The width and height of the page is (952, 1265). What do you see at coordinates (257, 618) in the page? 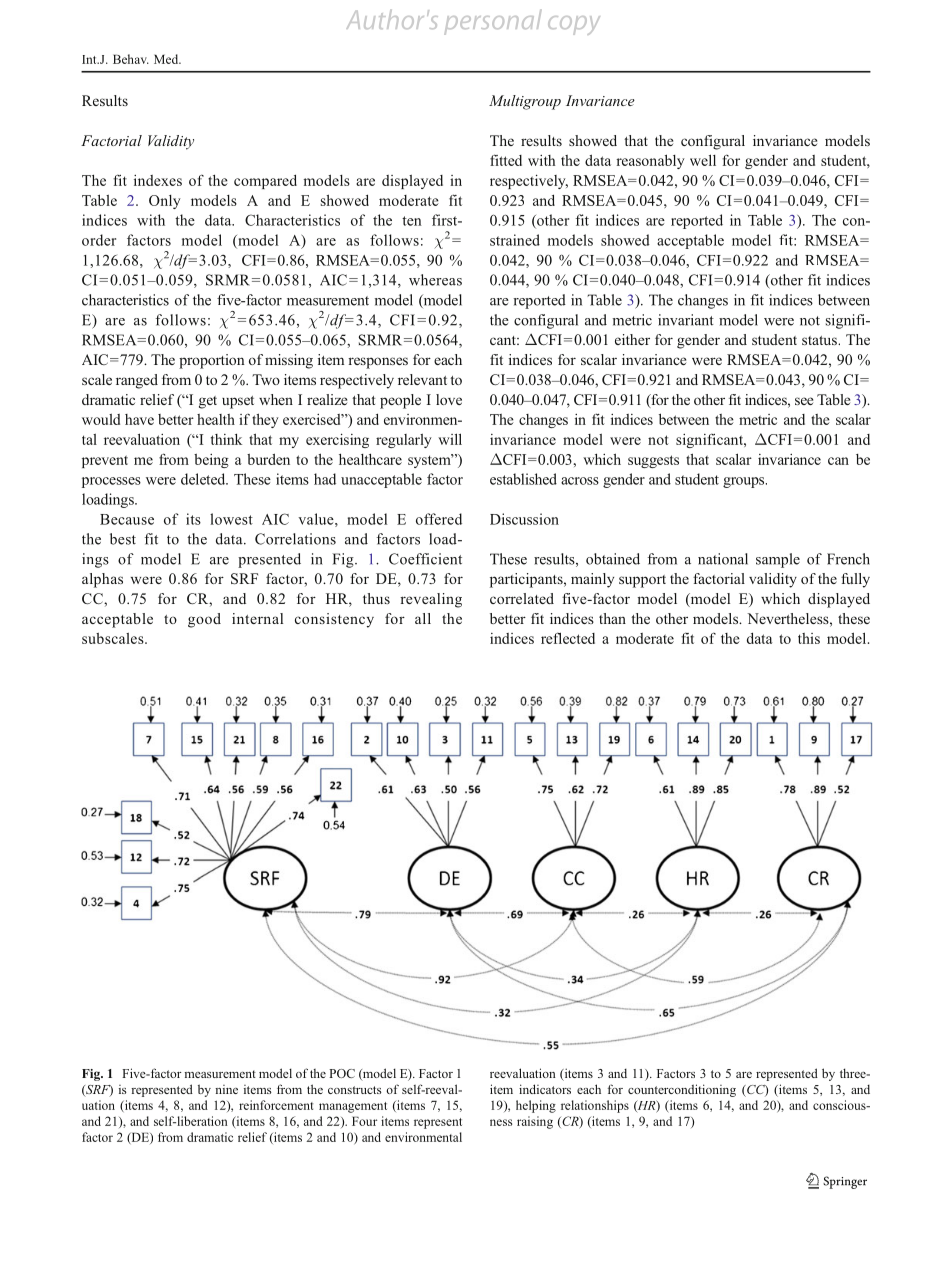
I see `internal` at bounding box center [257, 618].
